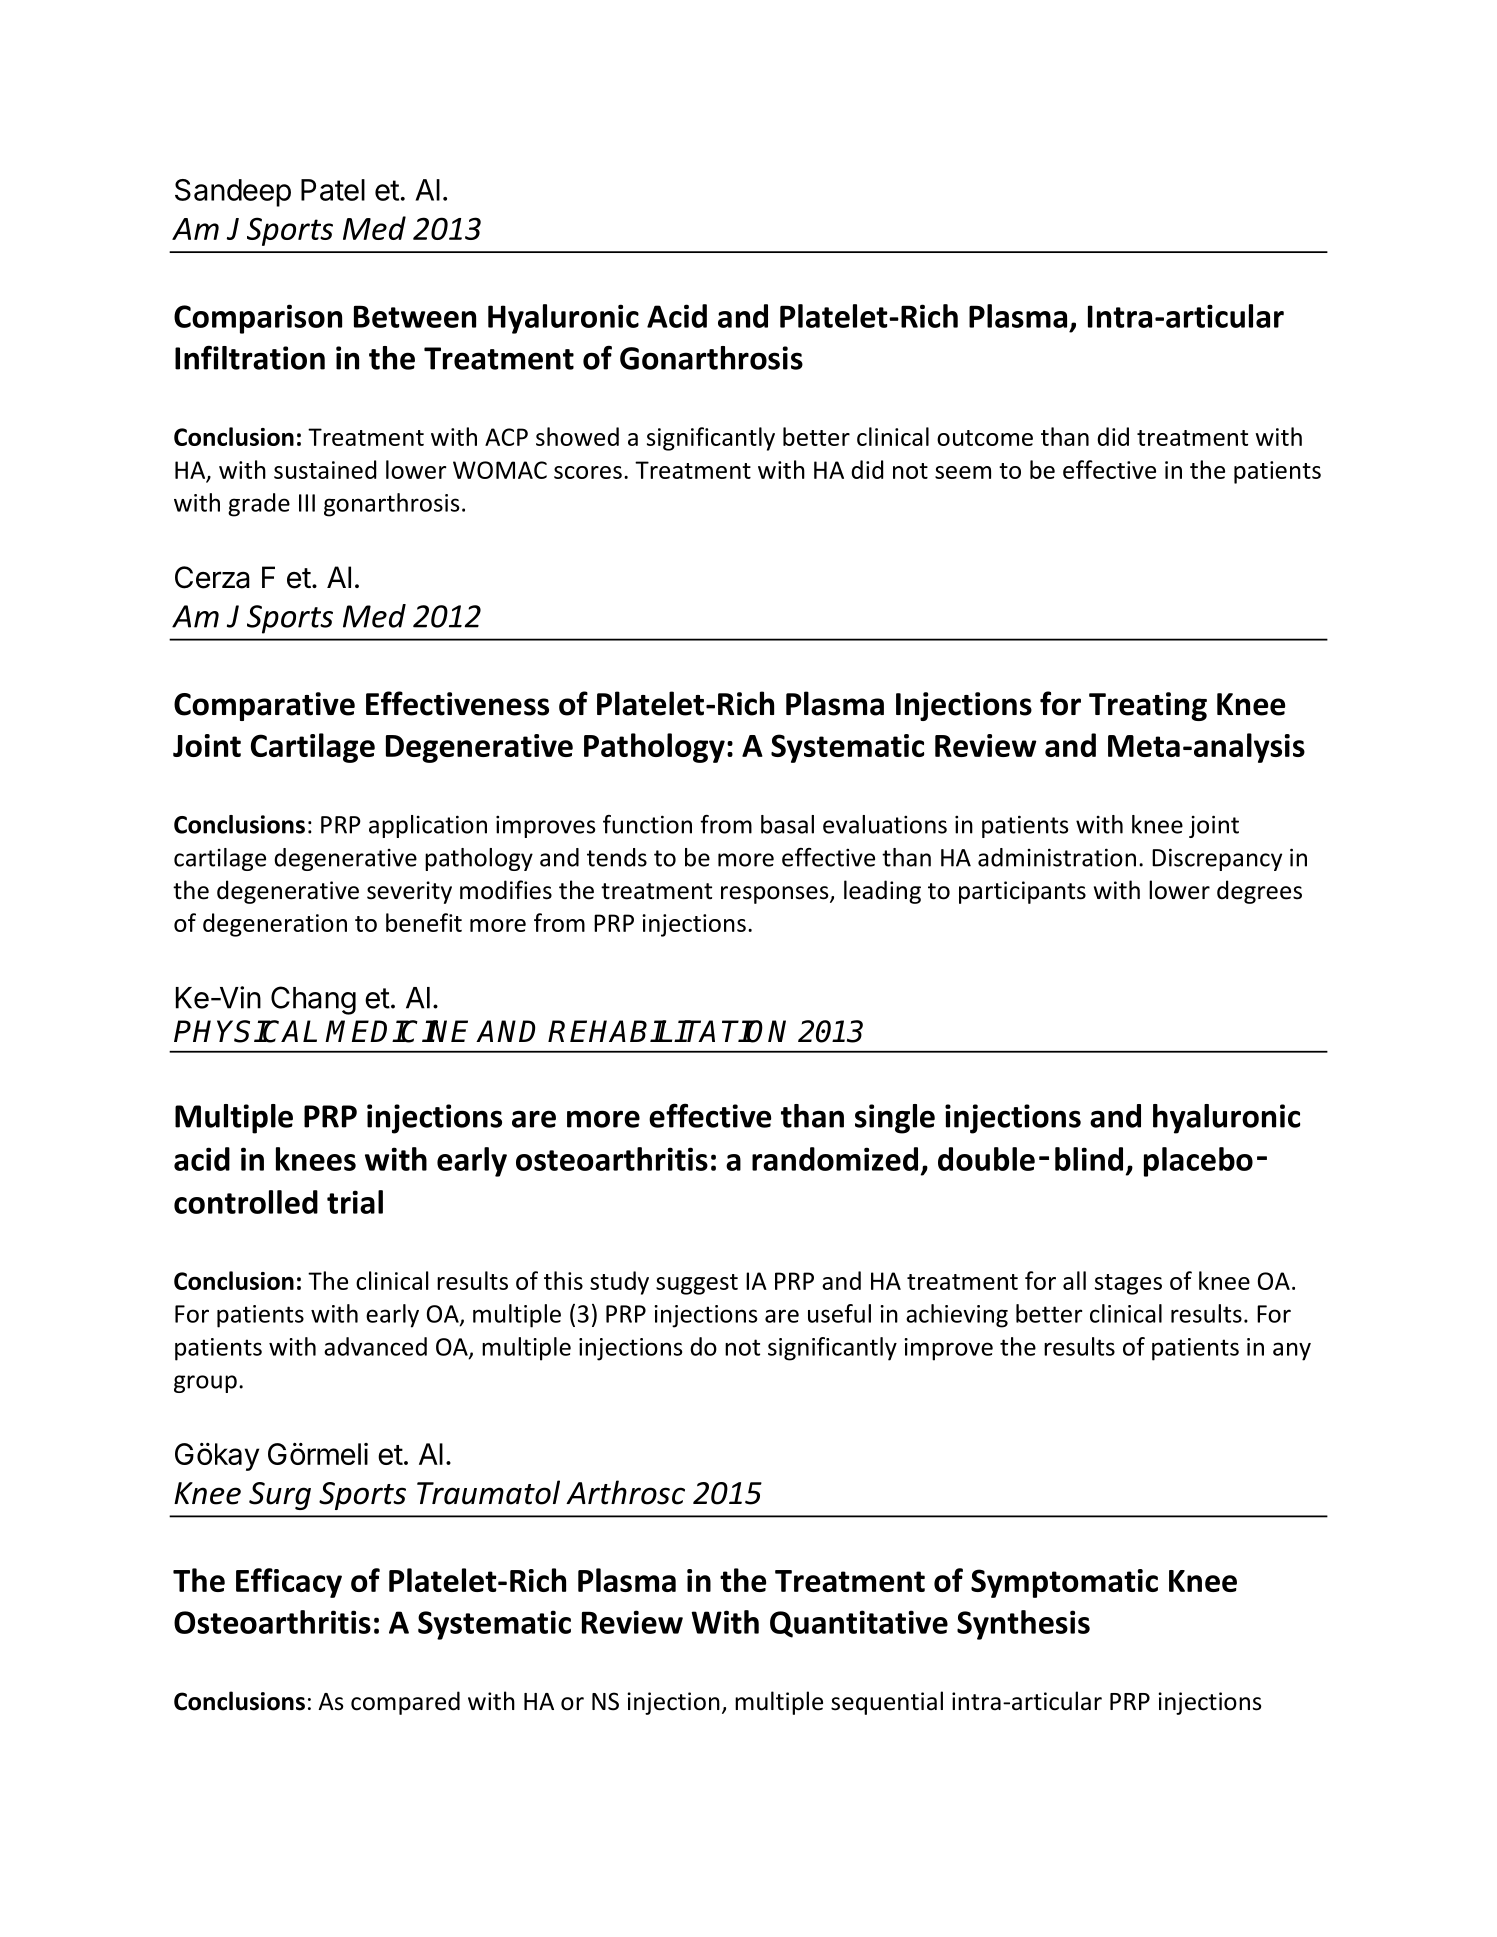  Describe the element at coordinates (859, 1624) in the screenshot. I see `Quantitative` at that location.
